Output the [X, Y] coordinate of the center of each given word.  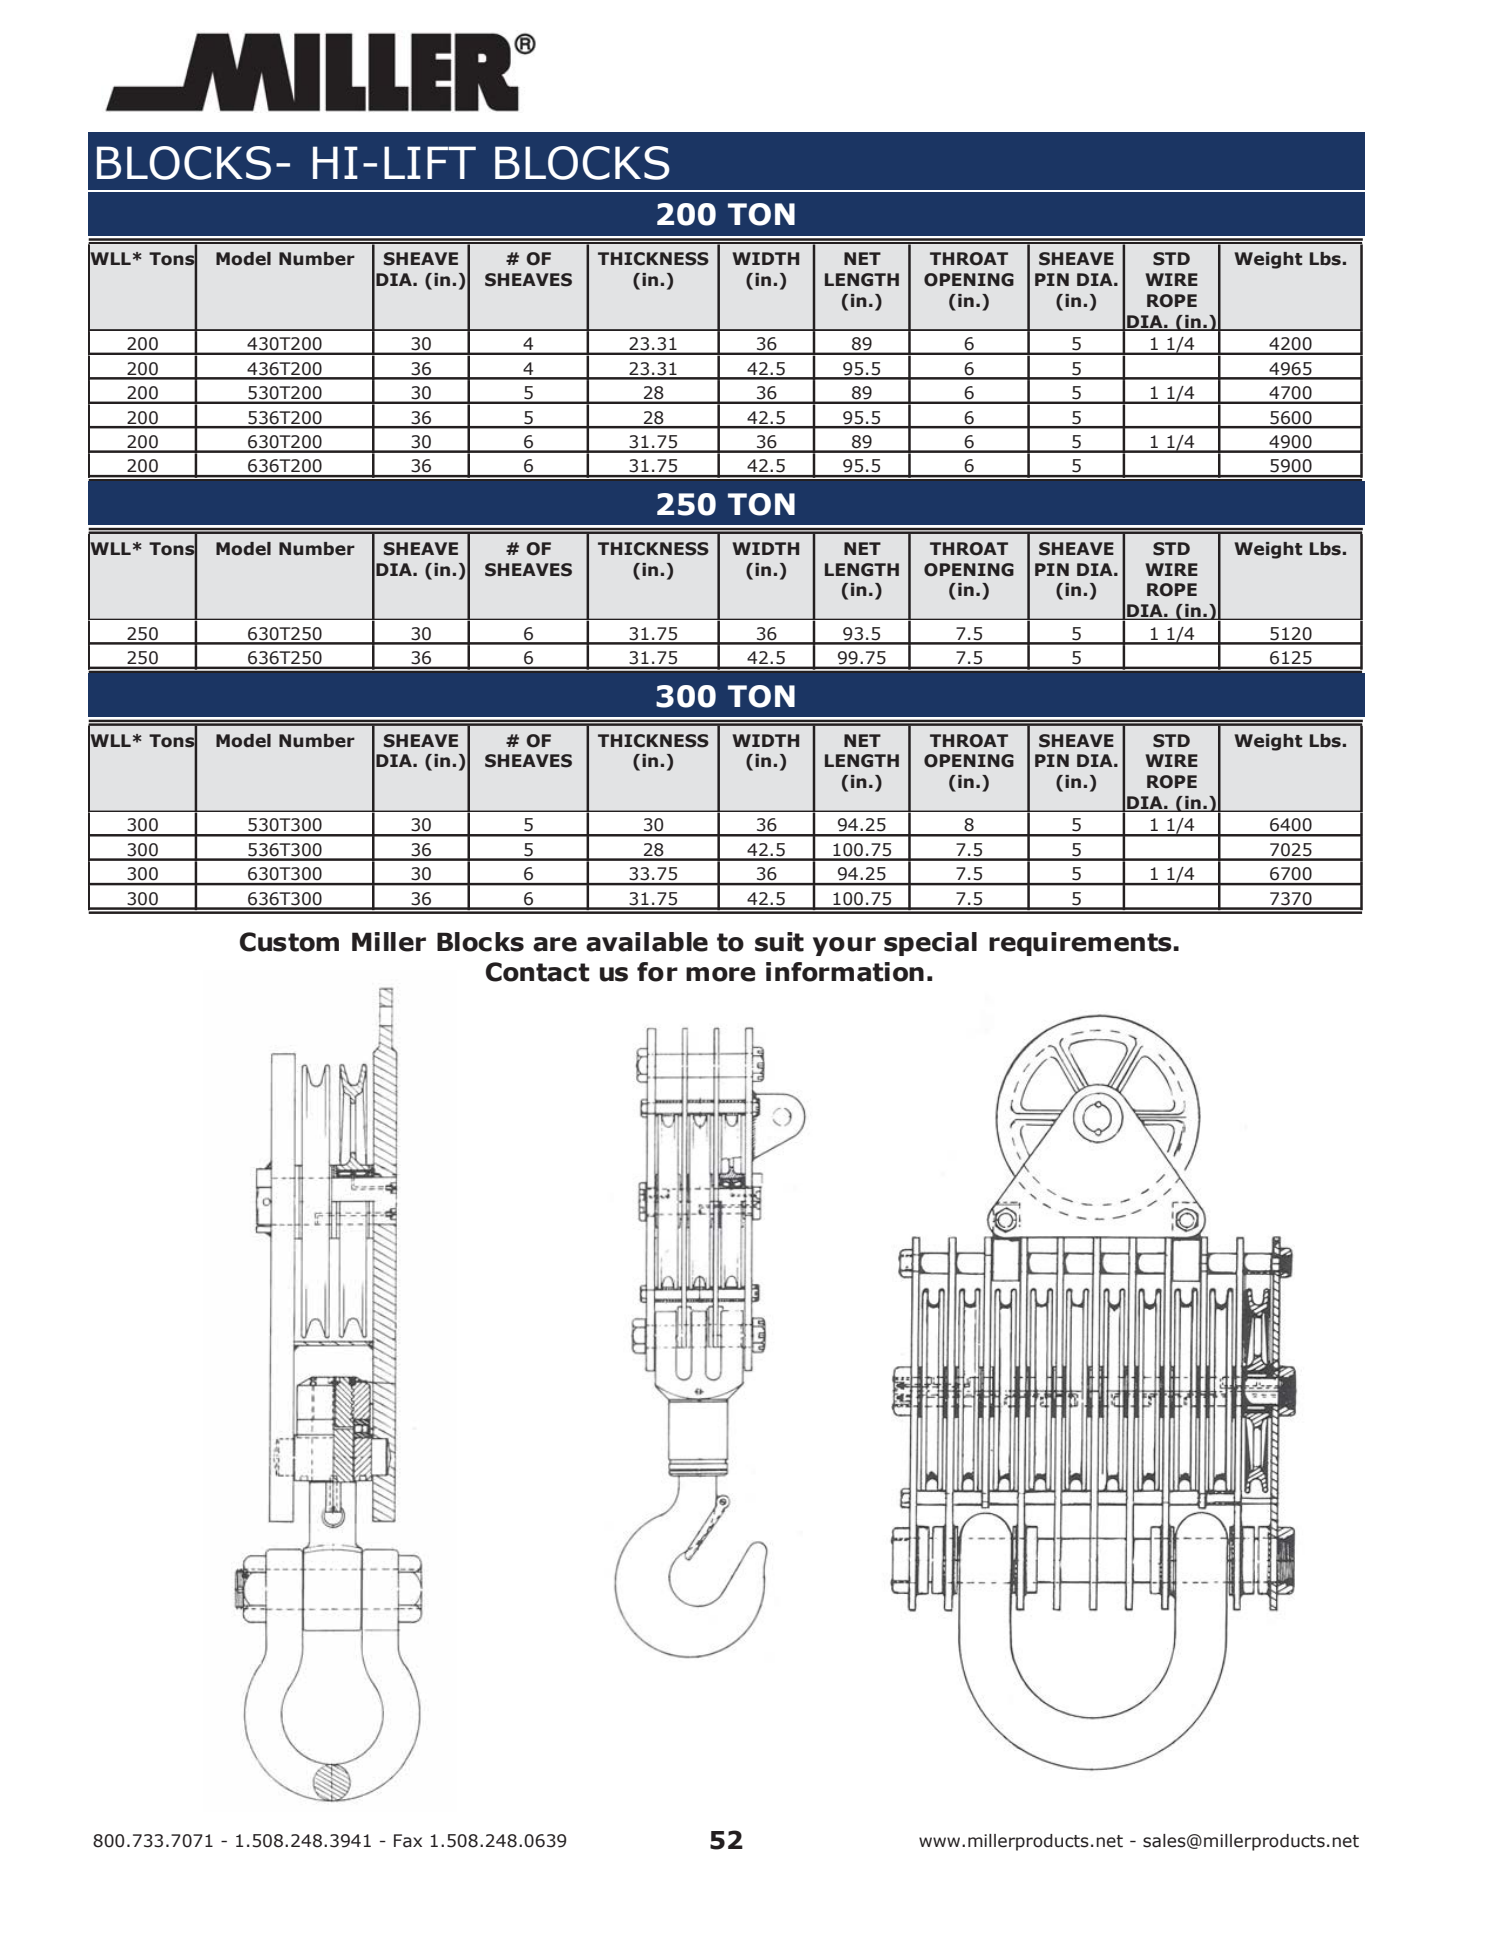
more [721, 974]
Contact [537, 972]
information [845, 972]
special [930, 944]
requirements [1081, 944]
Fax [408, 1841]
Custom [289, 942]
